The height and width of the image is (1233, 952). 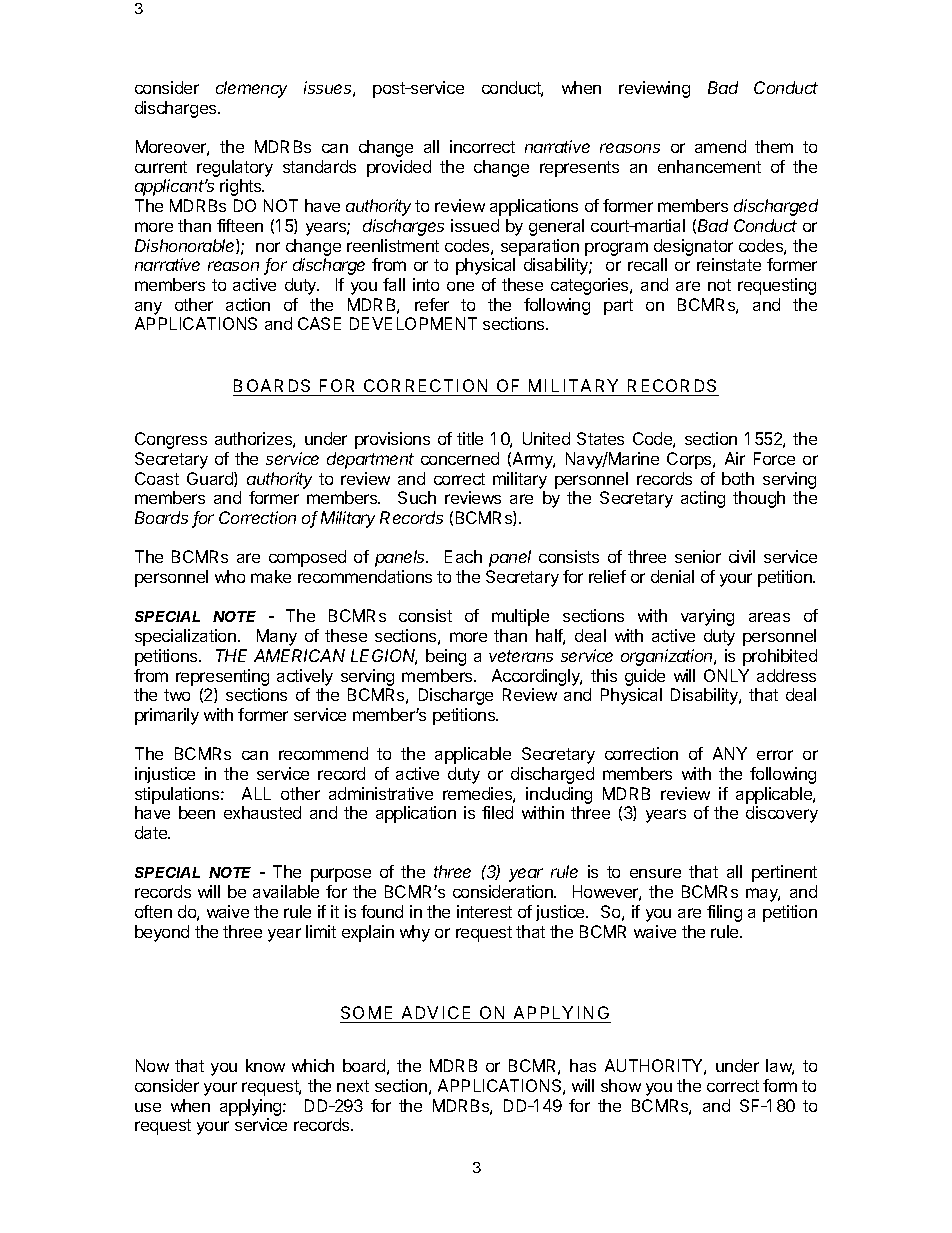 I want to click on clemency, so click(x=251, y=89).
